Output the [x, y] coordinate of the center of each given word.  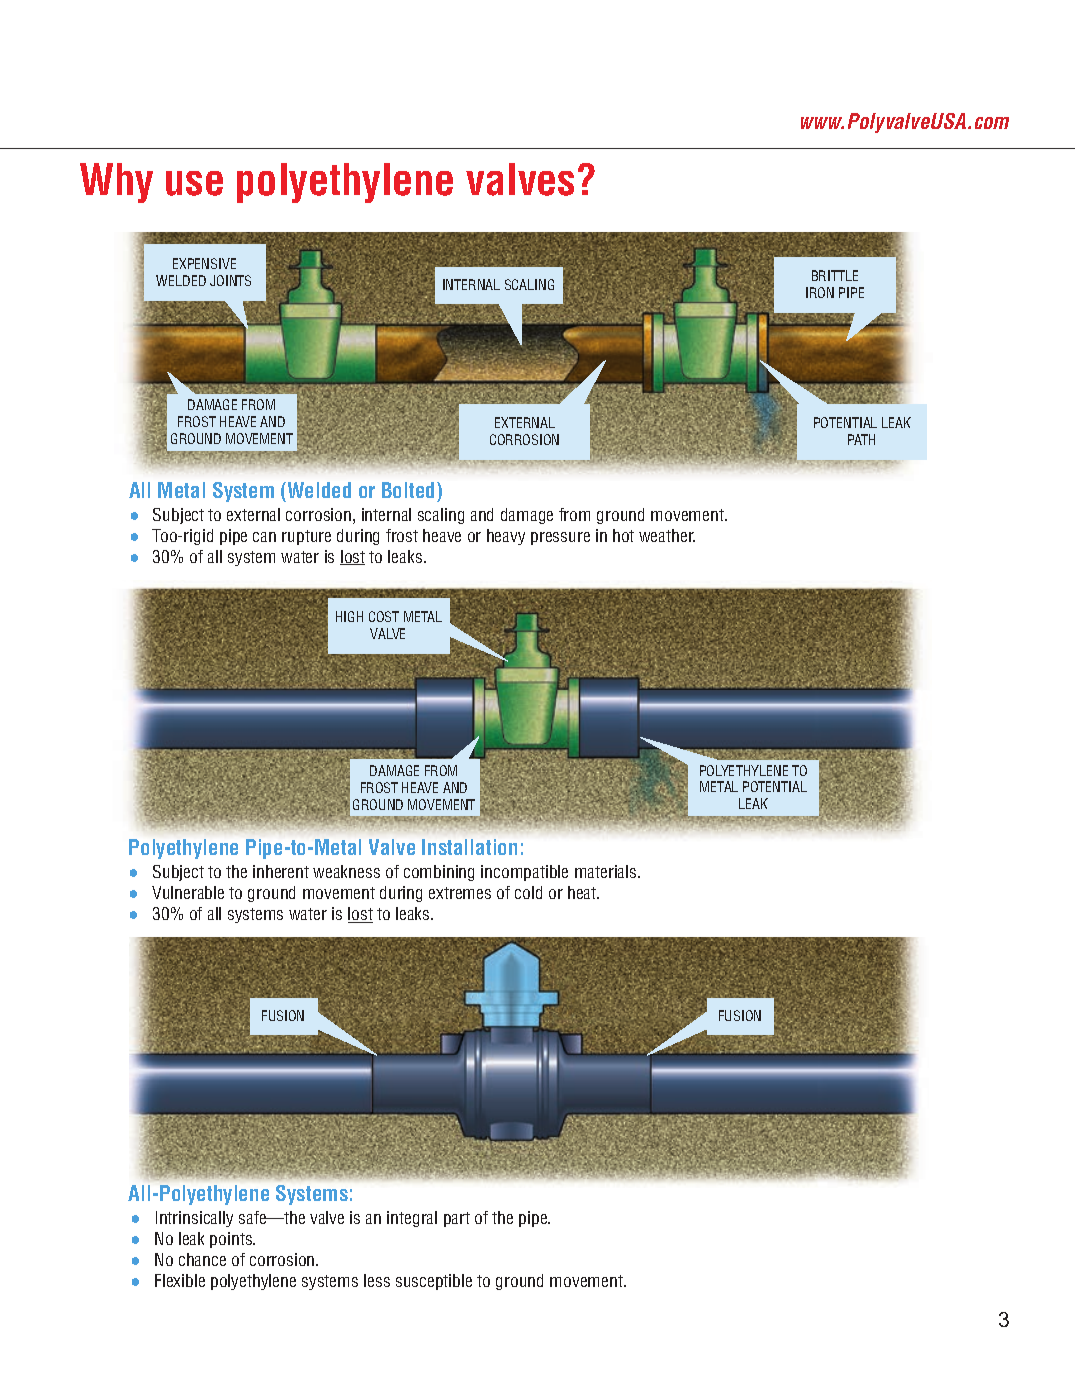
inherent [281, 871]
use [194, 183]
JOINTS [230, 280]
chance [202, 1259]
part [457, 1219]
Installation [469, 847]
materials [607, 871]
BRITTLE [835, 275]
